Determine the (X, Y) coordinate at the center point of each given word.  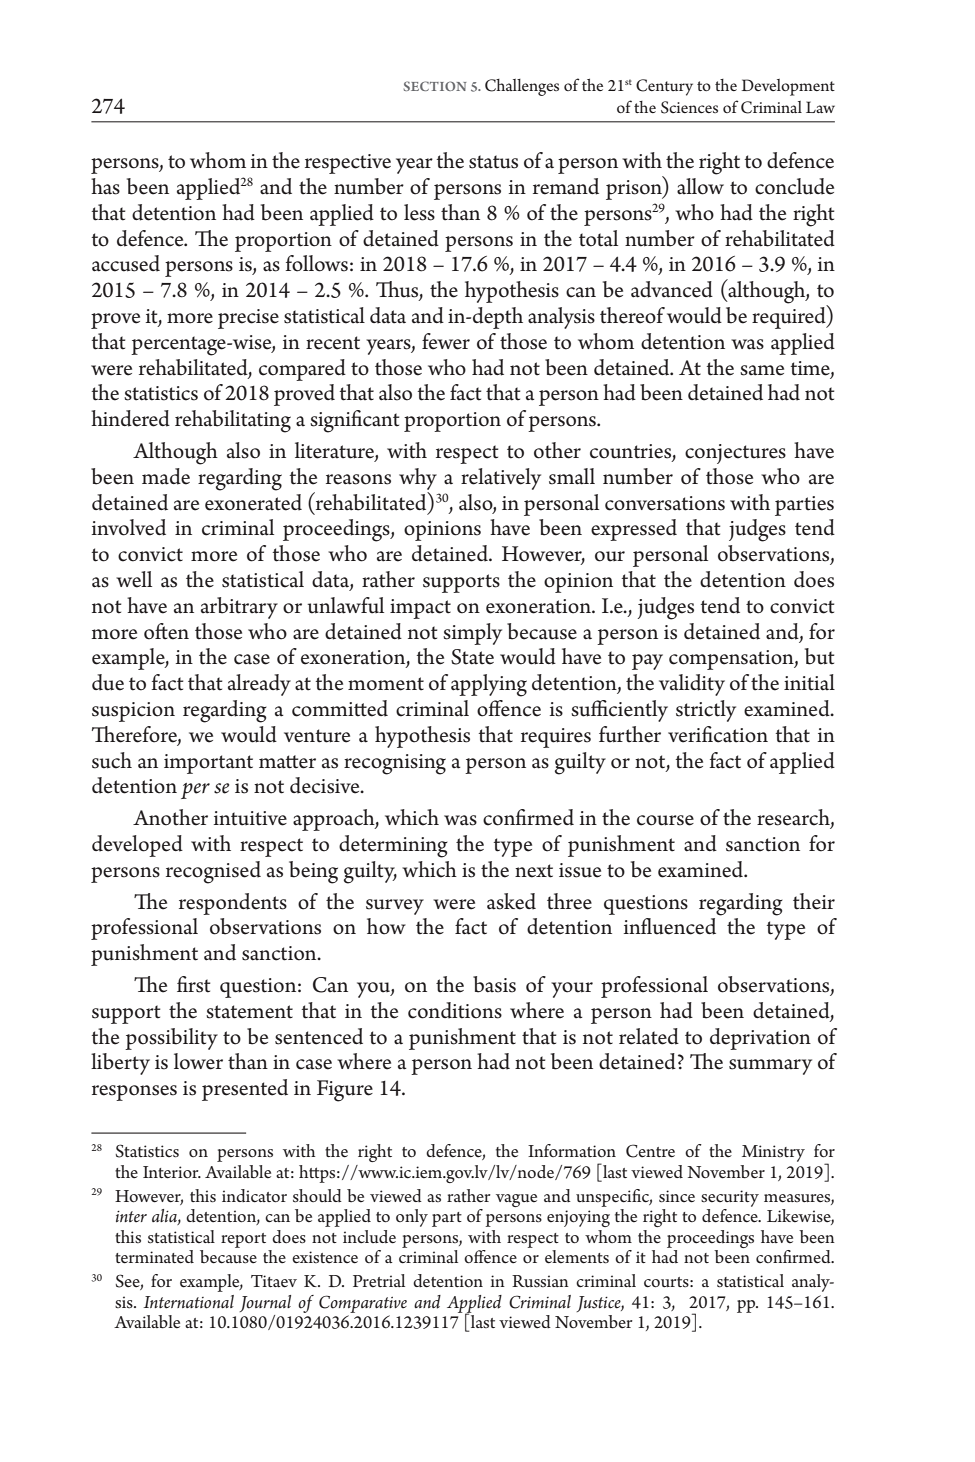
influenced (670, 926)
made (166, 476)
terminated (154, 1257)
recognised (213, 872)
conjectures (735, 454)
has (105, 186)
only (412, 1218)
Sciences (689, 107)
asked (511, 901)
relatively (501, 479)
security (730, 1198)
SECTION (434, 86)
